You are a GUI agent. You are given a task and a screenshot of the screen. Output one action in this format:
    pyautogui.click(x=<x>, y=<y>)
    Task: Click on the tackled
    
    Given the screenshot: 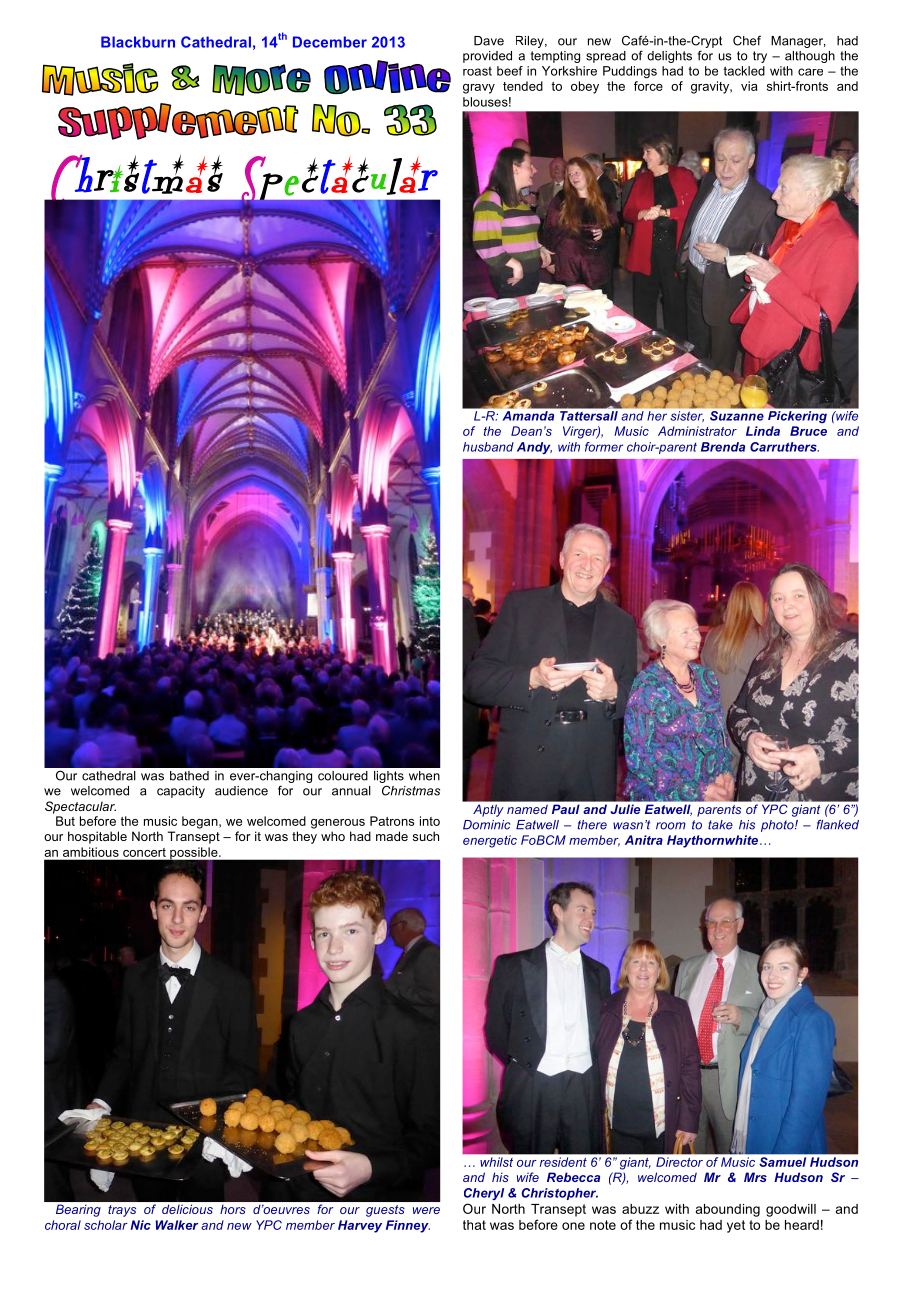 What is the action you would take?
    pyautogui.click(x=744, y=71)
